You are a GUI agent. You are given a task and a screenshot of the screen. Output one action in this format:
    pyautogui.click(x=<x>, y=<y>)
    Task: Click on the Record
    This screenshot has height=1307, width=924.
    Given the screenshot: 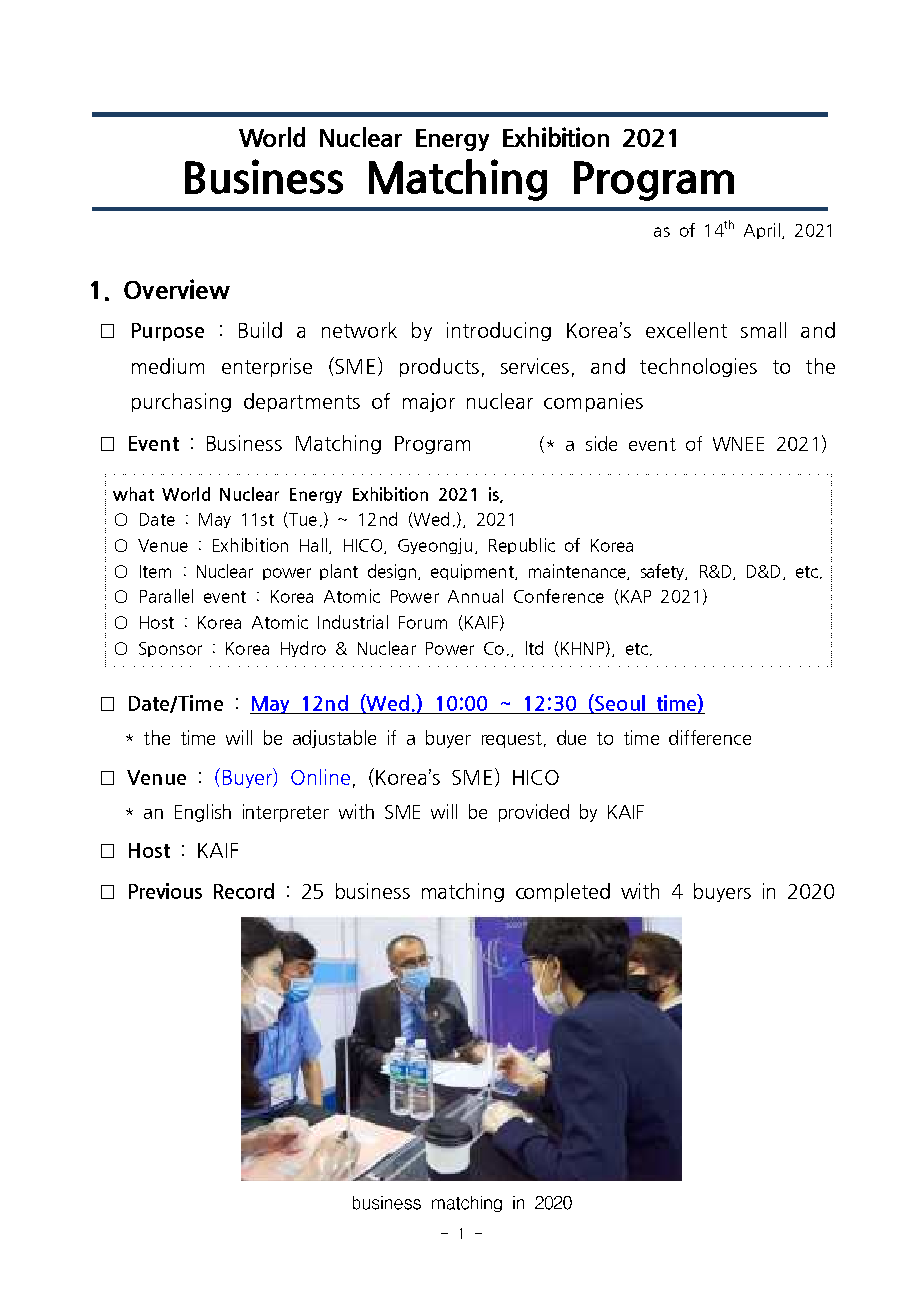 What is the action you would take?
    pyautogui.click(x=244, y=891)
